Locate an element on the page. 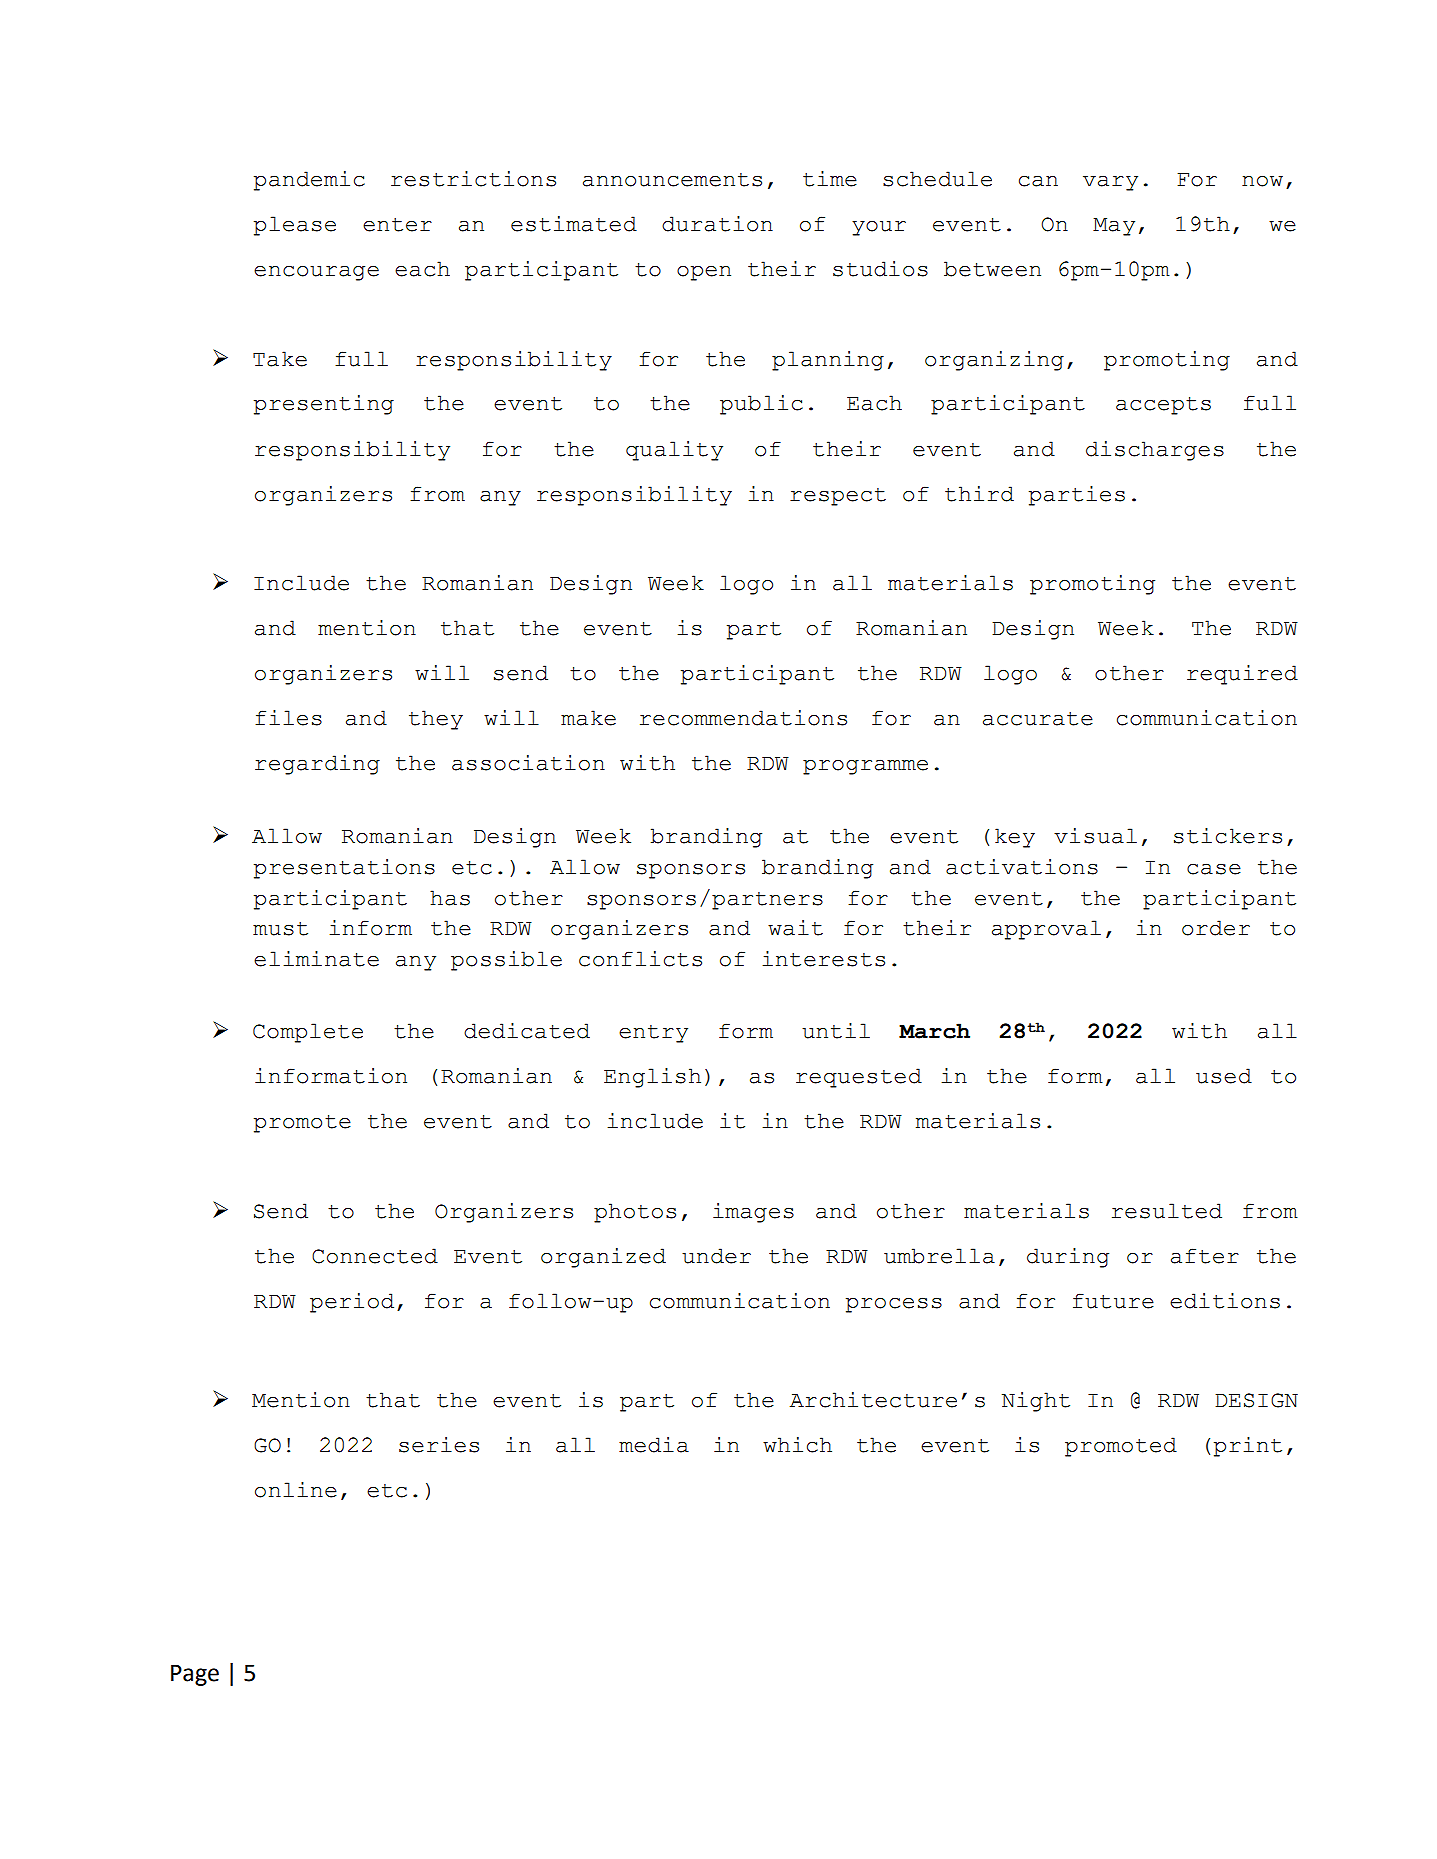  Page is located at coordinates (195, 1675).
